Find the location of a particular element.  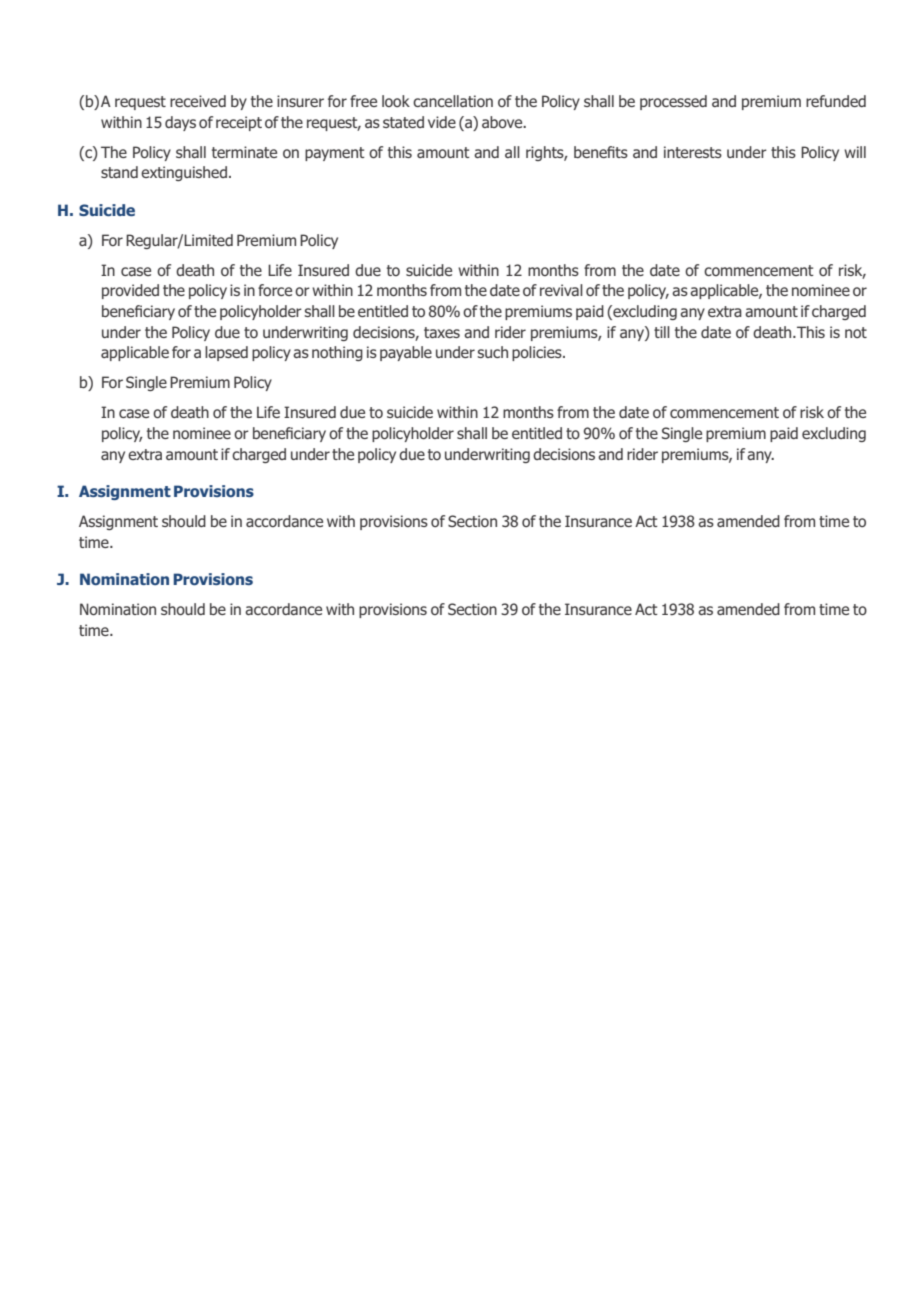

received is located at coordinates (198, 101).
